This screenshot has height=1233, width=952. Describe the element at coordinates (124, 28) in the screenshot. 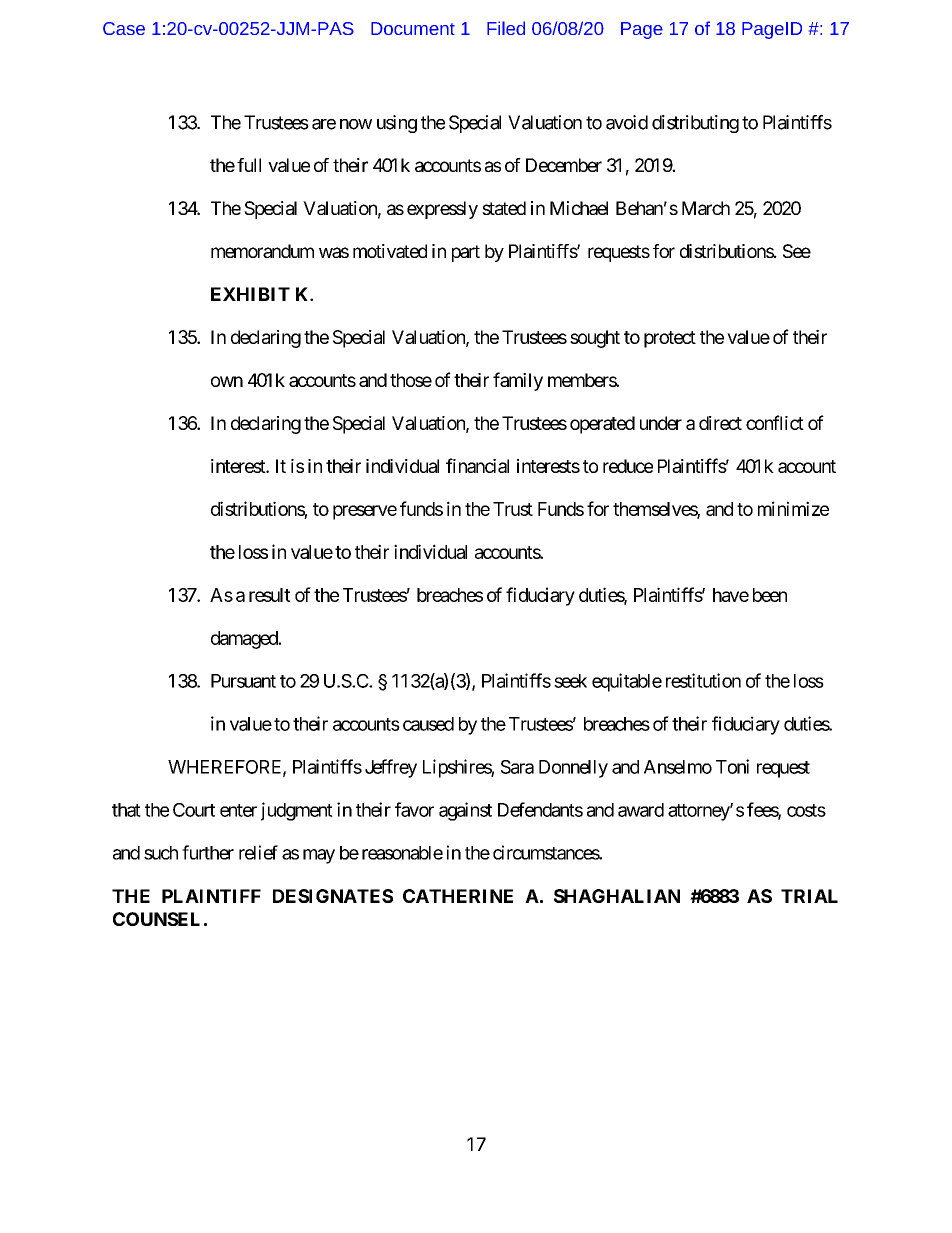

I see `Case` at that location.
